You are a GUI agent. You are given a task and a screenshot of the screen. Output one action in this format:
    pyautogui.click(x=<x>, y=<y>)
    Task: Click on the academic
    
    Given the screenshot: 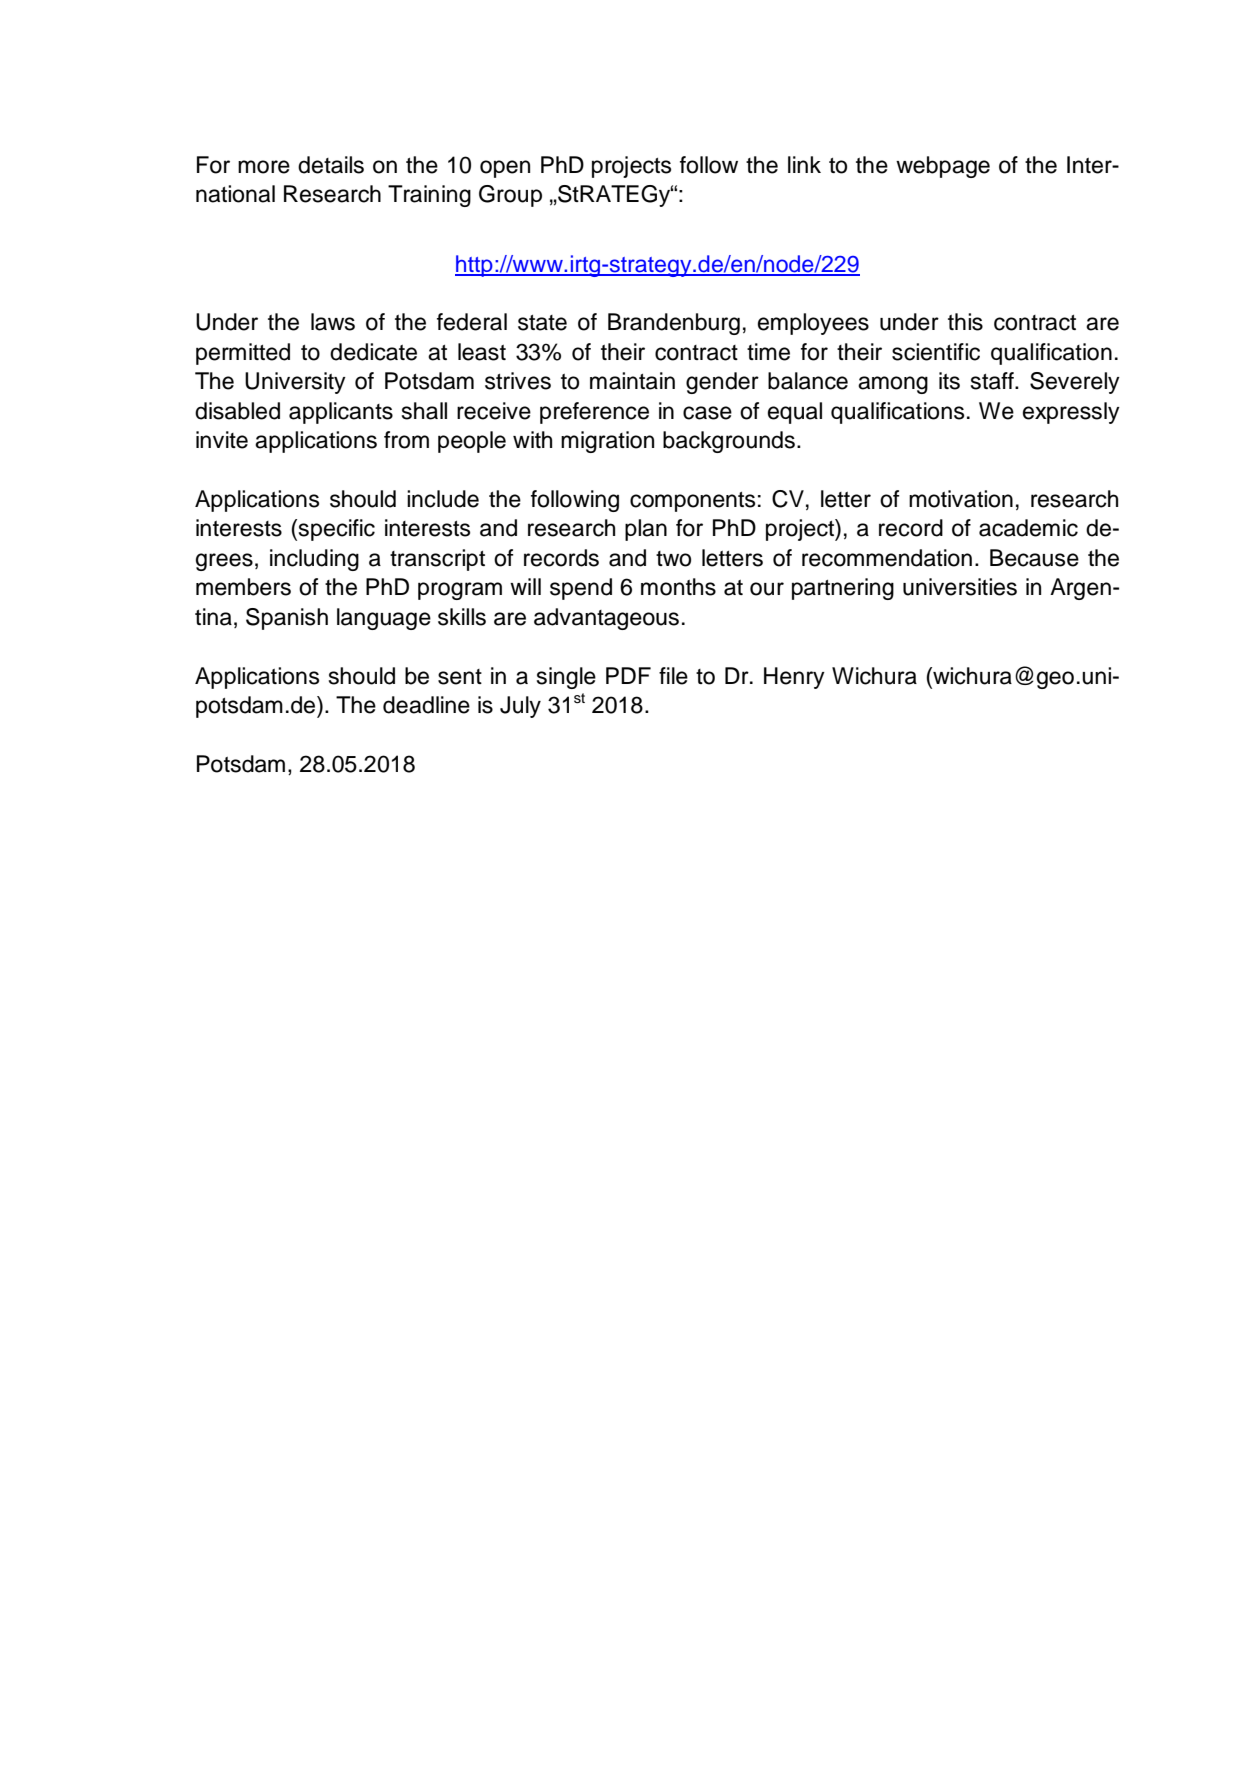 What is the action you would take?
    pyautogui.click(x=1028, y=528)
